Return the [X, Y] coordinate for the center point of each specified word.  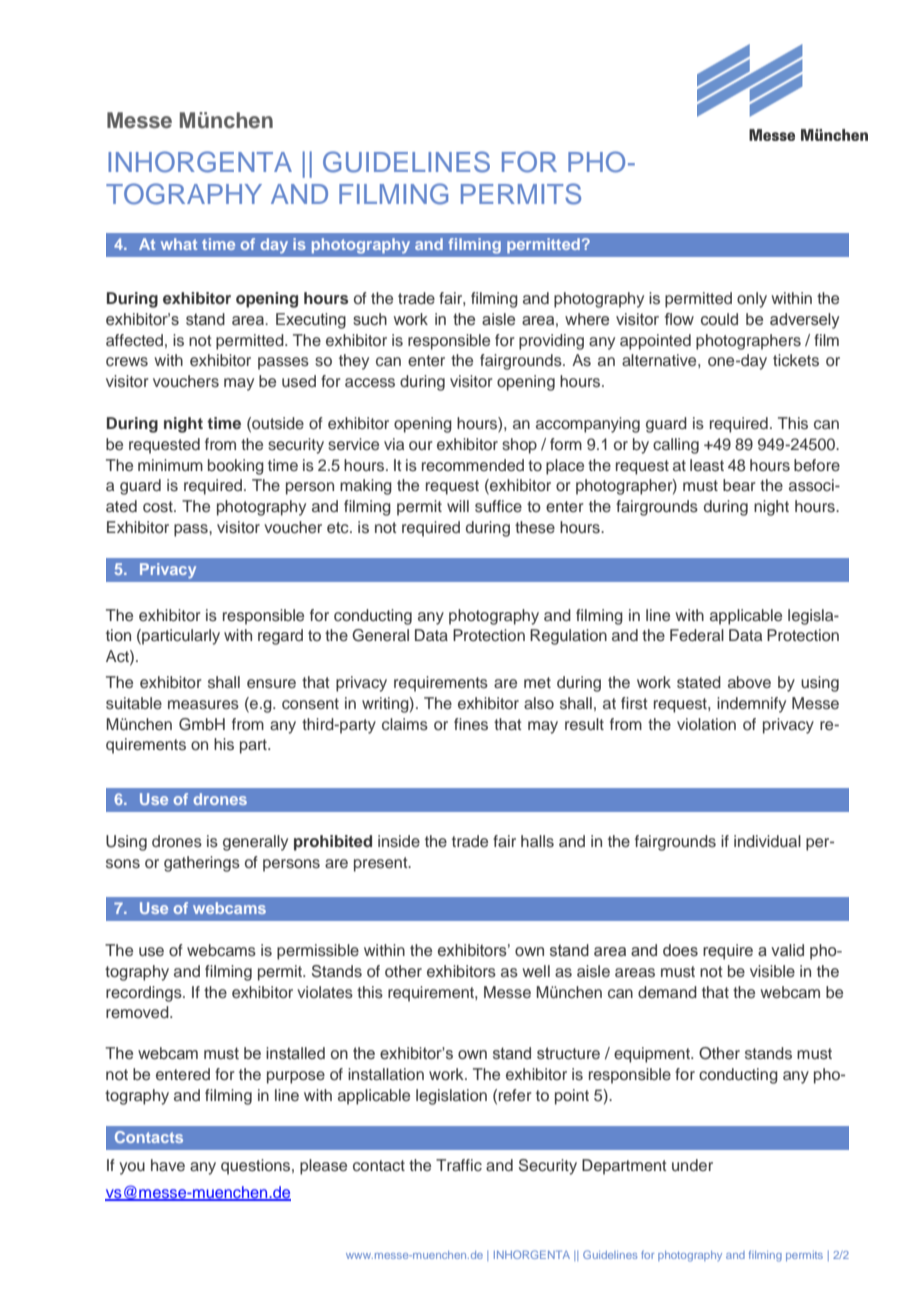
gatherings [202, 864]
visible [772, 971]
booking [236, 467]
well [536, 971]
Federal [697, 635]
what [179, 244]
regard [280, 637]
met [537, 683]
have [168, 1165]
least [707, 465]
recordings [145, 994]
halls [537, 841]
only [752, 300]
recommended [473, 465]
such [370, 319]
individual [767, 841]
